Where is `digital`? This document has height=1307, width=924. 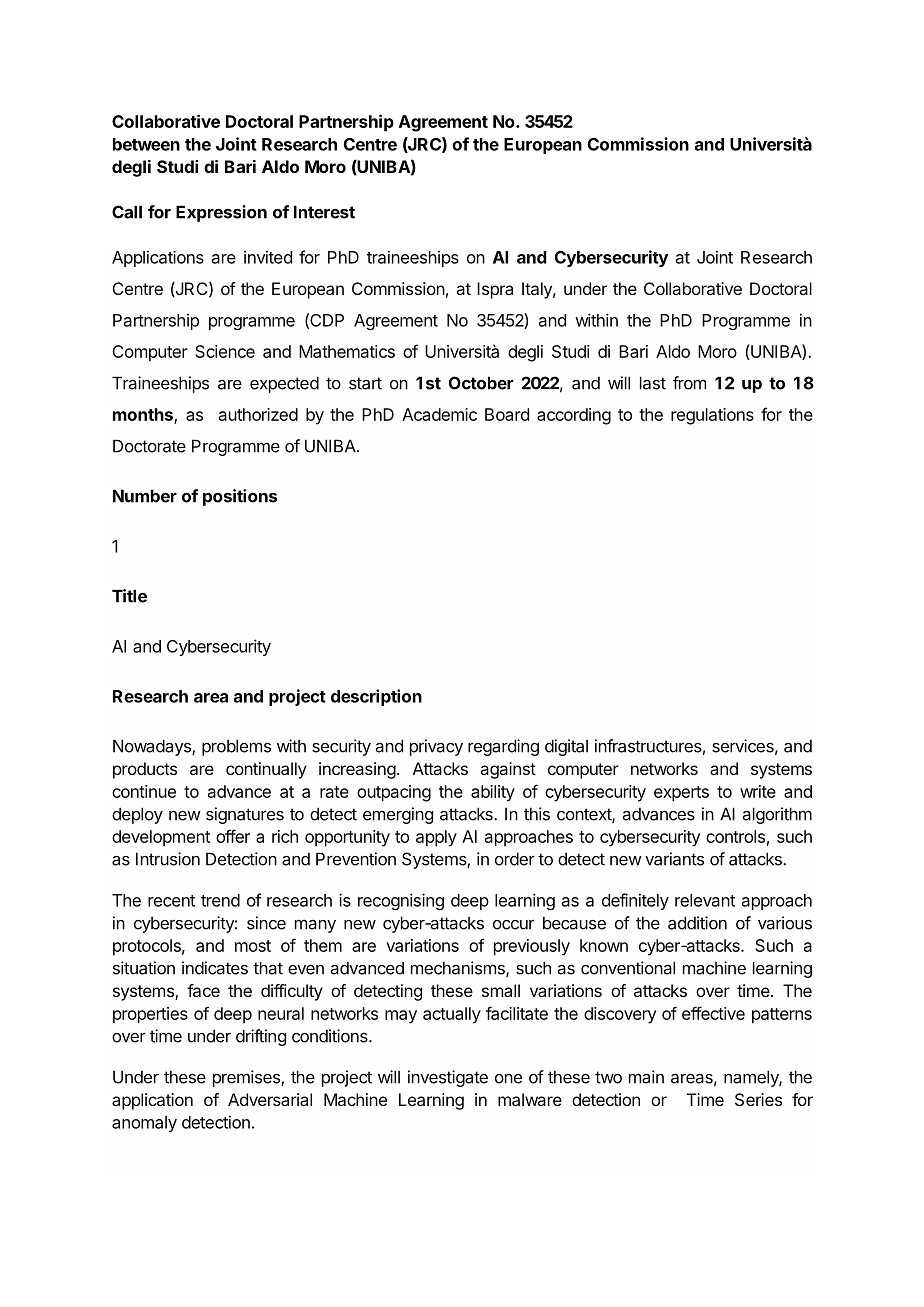
digital is located at coordinates (566, 747).
